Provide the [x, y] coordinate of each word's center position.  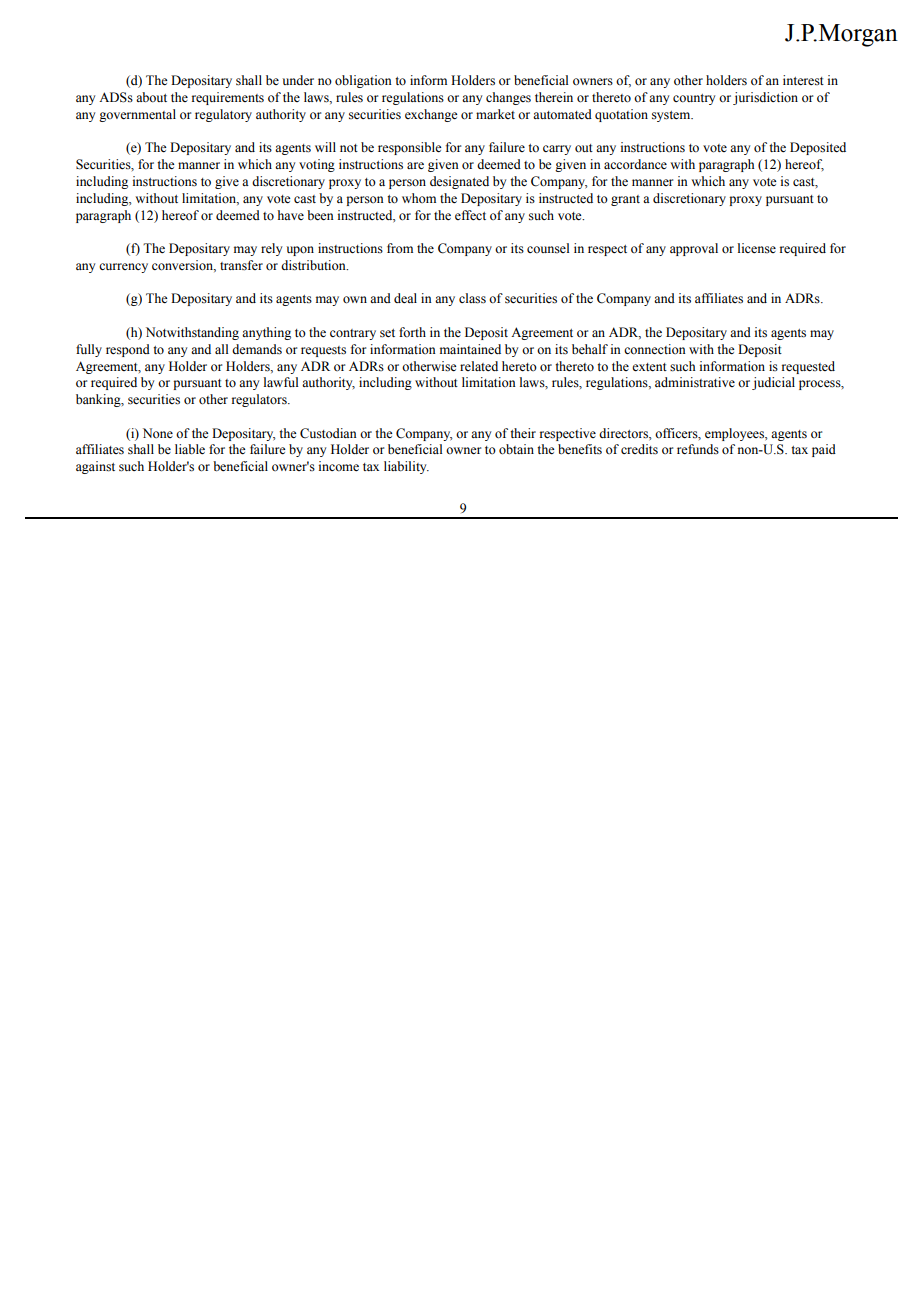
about [151, 97]
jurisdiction [765, 98]
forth [412, 332]
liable [190, 449]
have [291, 215]
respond [128, 350]
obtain [516, 449]
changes [508, 98]
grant [625, 200]
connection [655, 349]
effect [470, 215]
